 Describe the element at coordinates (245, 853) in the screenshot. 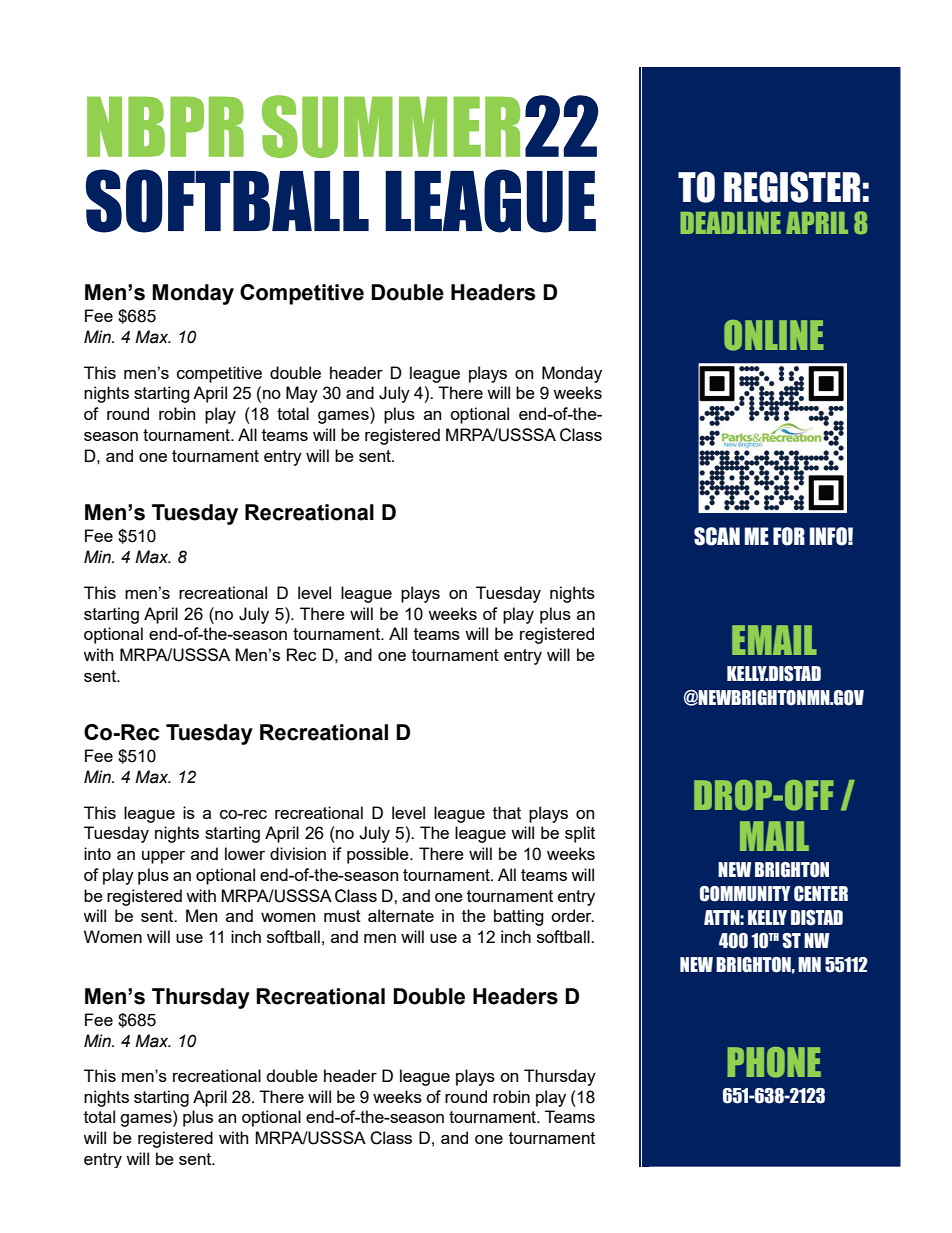

I see `lower` at that location.
